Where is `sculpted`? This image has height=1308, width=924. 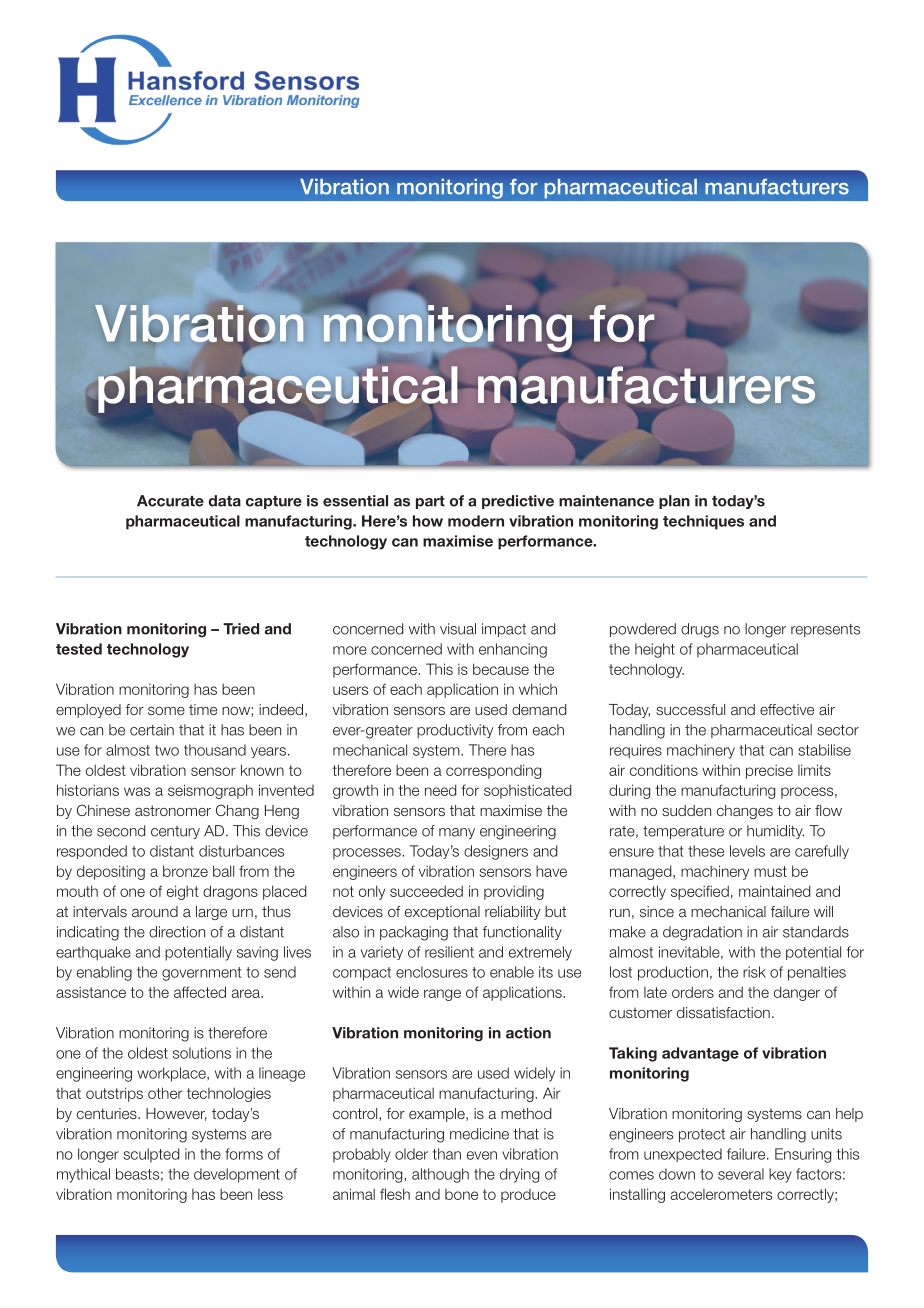
sculpted is located at coordinates (151, 1155).
